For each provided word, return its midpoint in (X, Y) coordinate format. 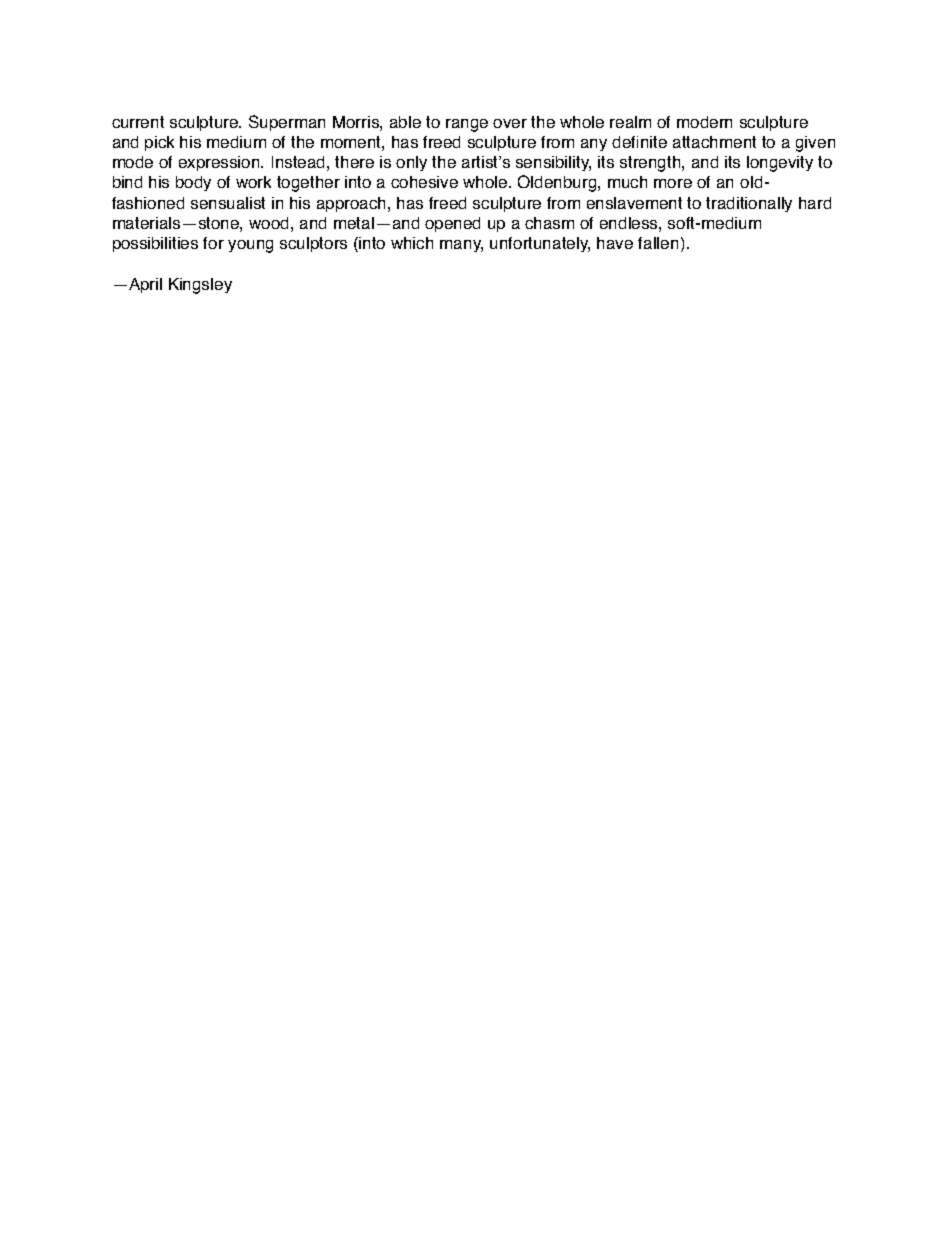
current (138, 122)
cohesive (424, 182)
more (673, 183)
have (615, 243)
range (467, 125)
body (193, 183)
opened (452, 224)
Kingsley (200, 286)
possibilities (155, 244)
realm (630, 122)
